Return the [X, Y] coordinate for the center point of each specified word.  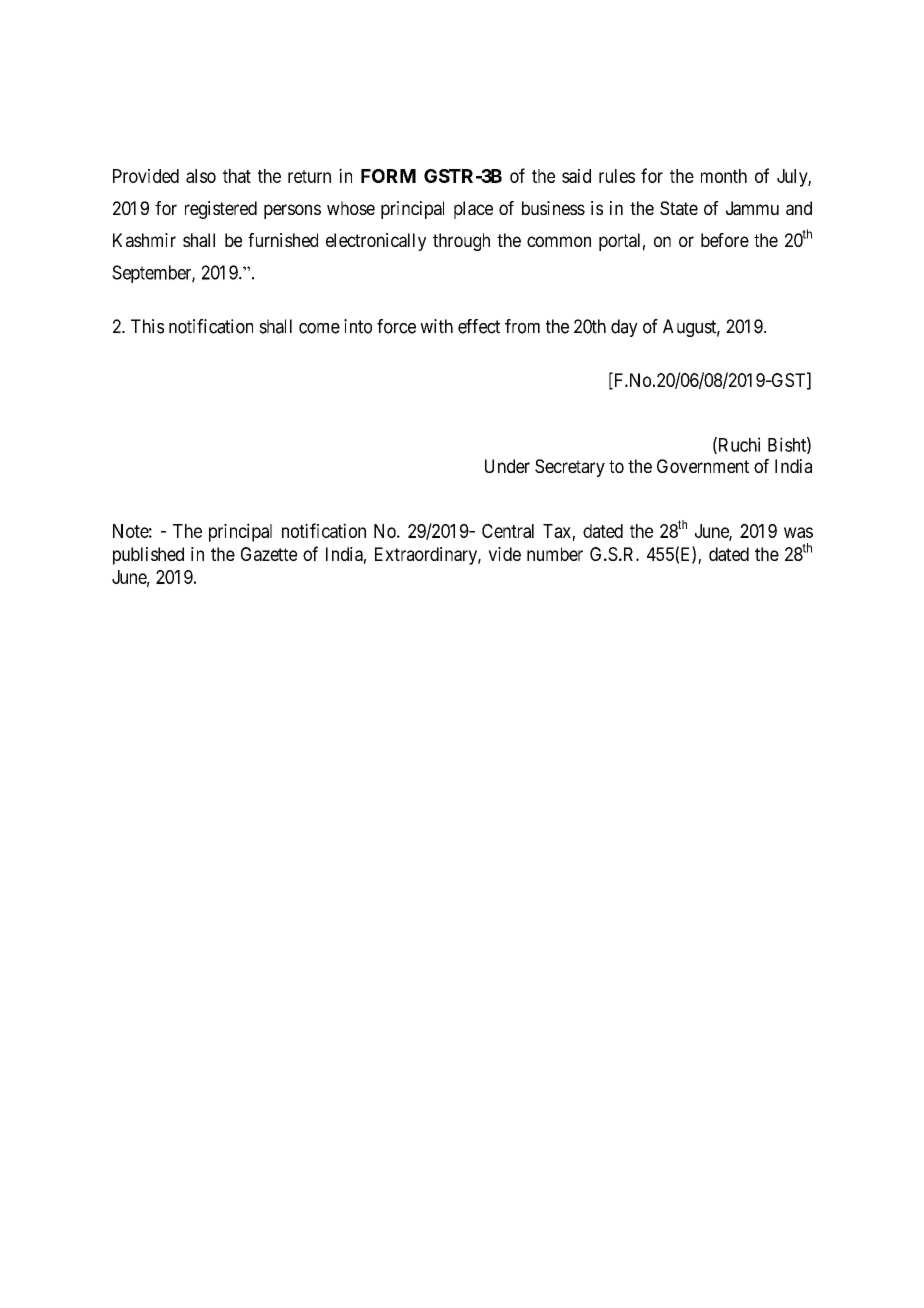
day [624, 328]
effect [479, 326]
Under [507, 466]
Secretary [570, 468]
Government [703, 466]
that [237, 176]
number [555, 554]
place [473, 210]
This [147, 326]
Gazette [269, 554]
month [724, 176]
